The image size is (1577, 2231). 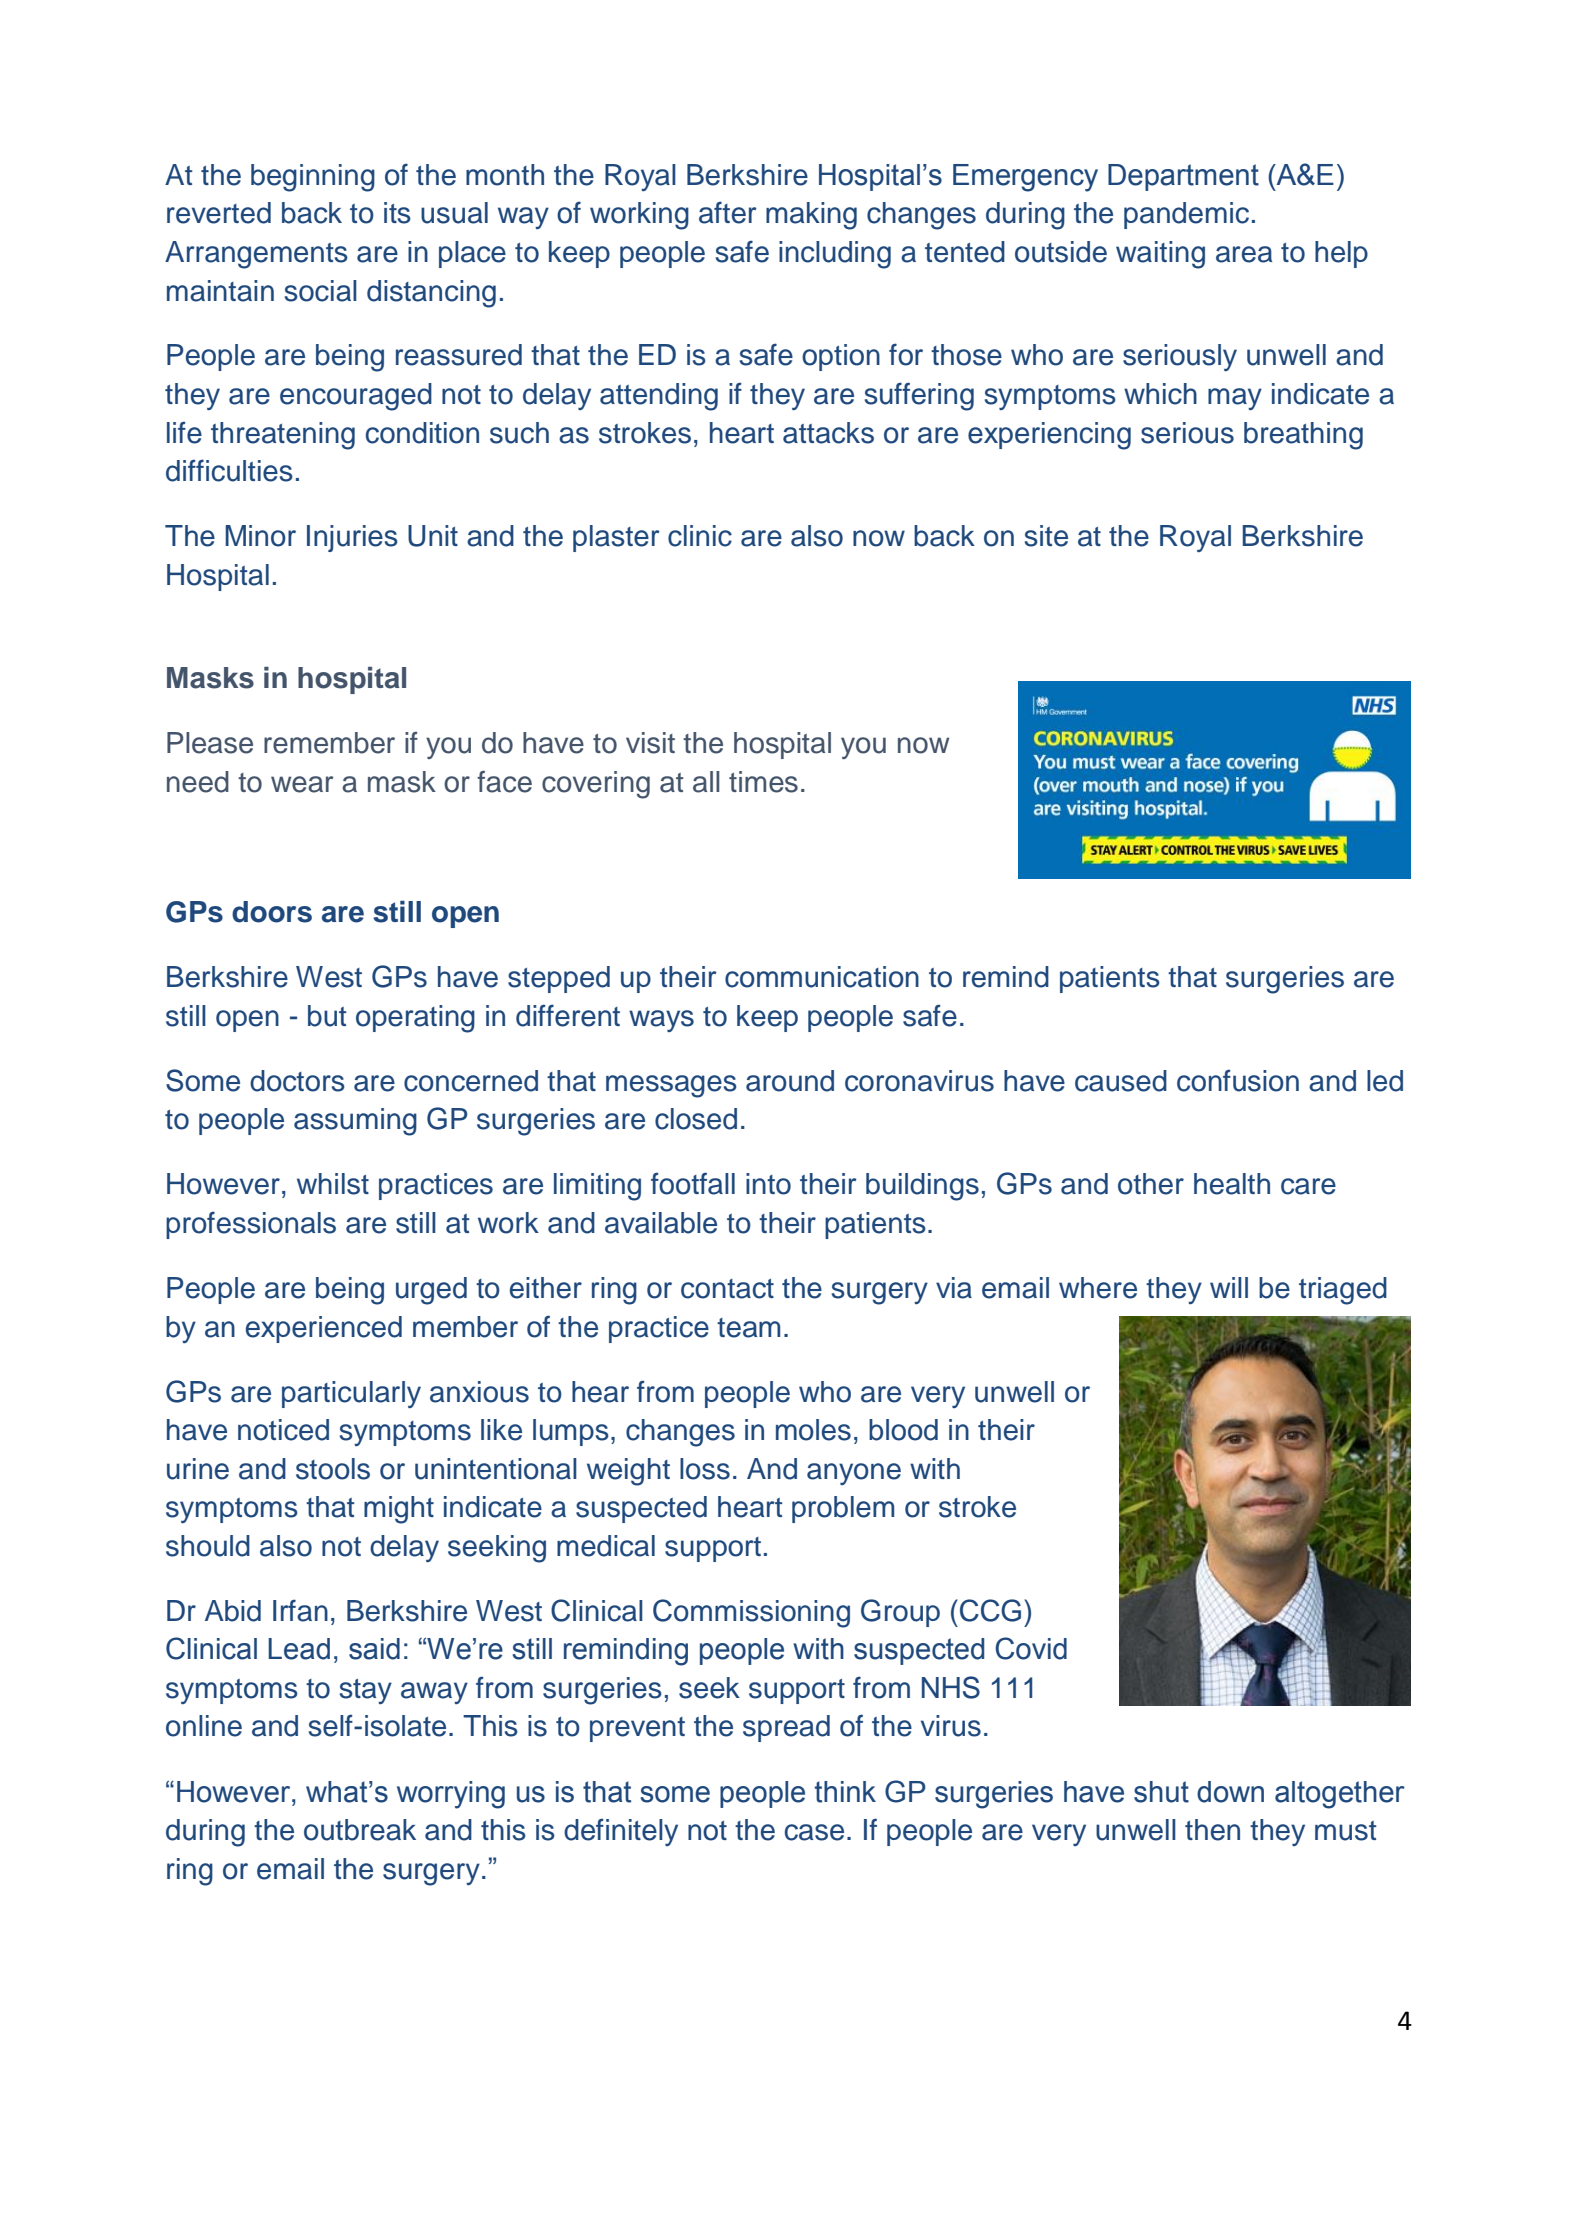 What do you see at coordinates (1244, 254) in the screenshot?
I see `area` at bounding box center [1244, 254].
